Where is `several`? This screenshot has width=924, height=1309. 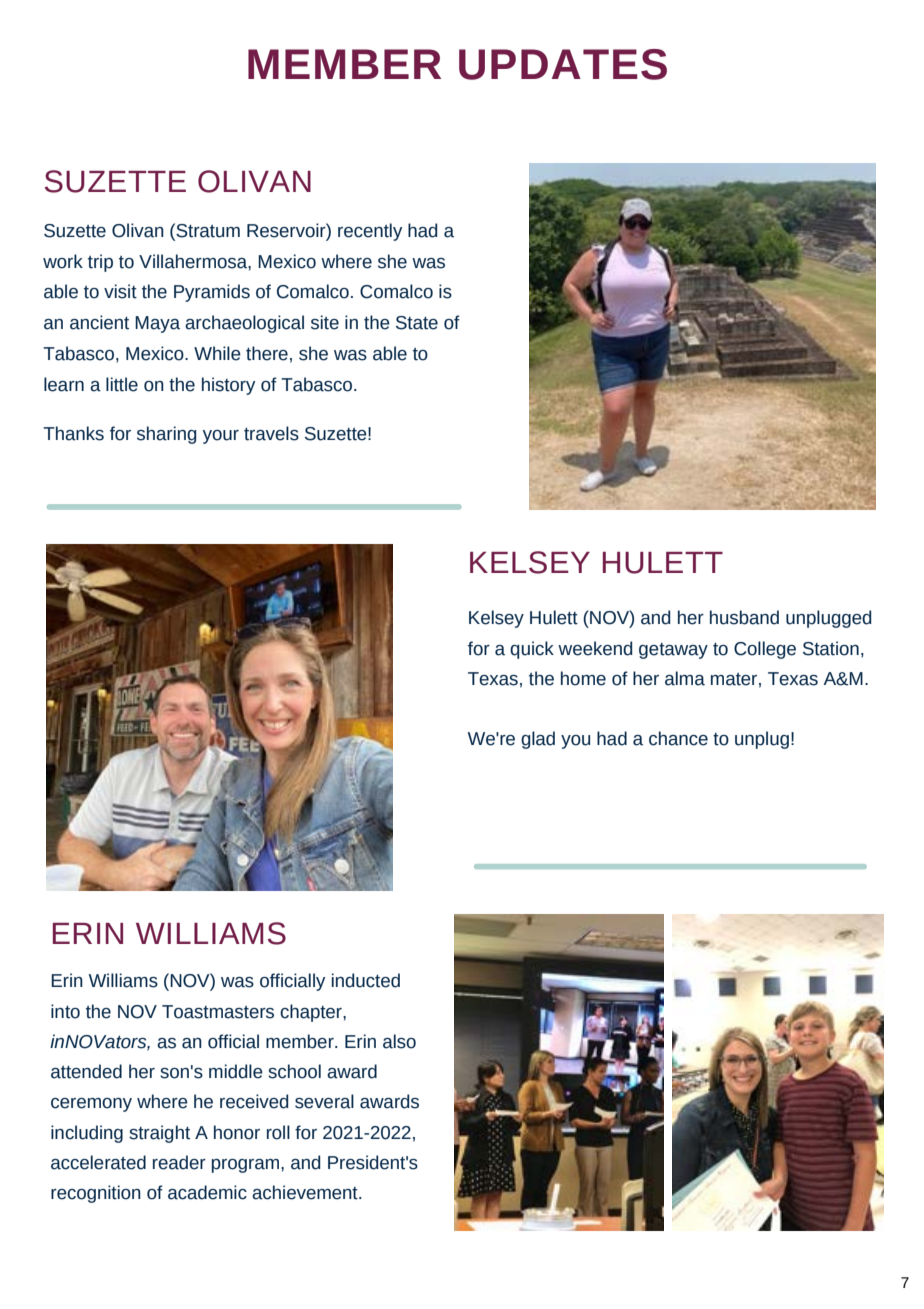 several is located at coordinates (324, 1101).
